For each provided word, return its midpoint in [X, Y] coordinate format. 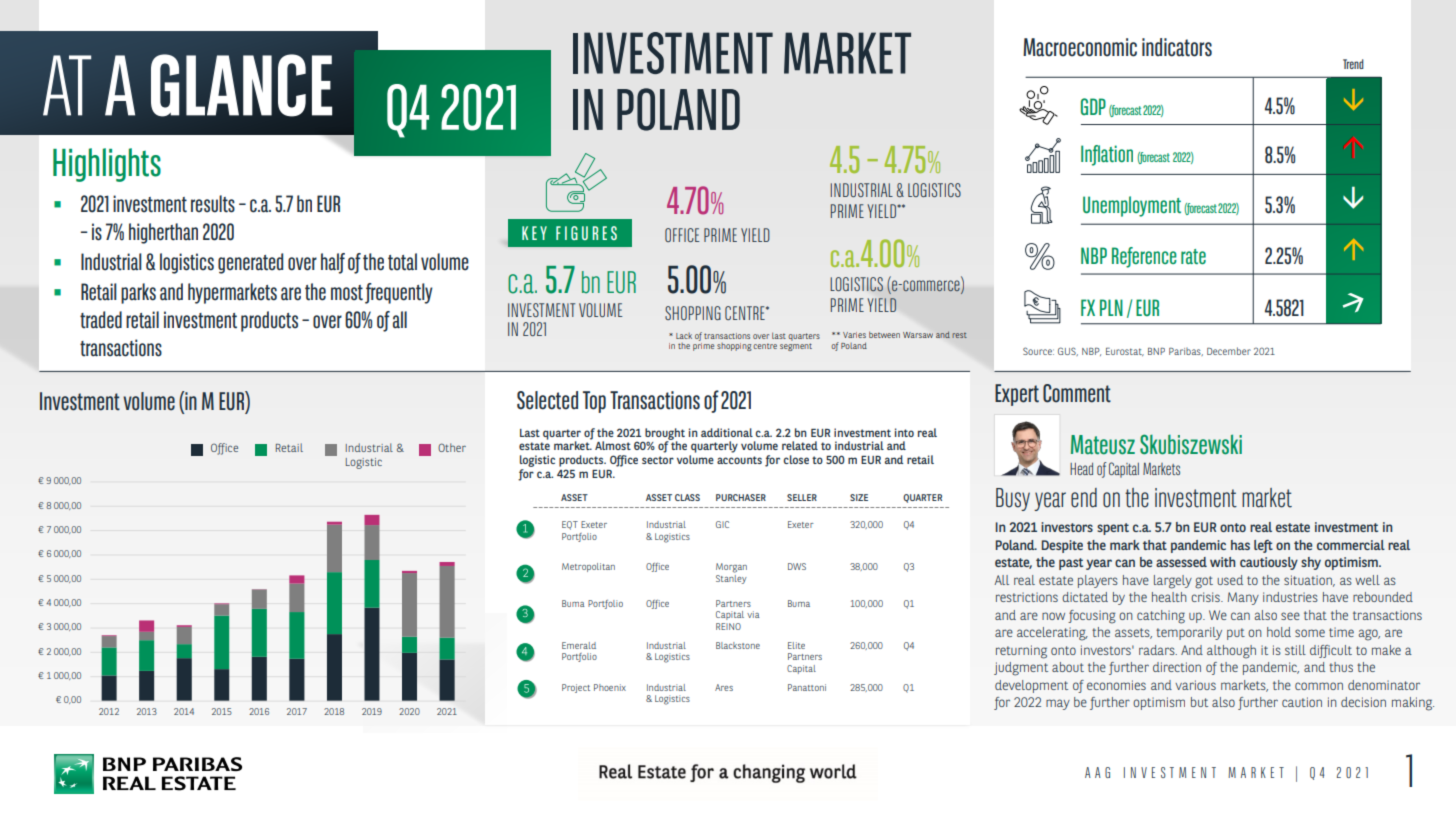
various [1195, 685]
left [1263, 546]
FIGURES [586, 233]
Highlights [107, 165]
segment [796, 347]
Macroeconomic [1080, 47]
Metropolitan [588, 567]
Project [576, 688]
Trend [1353, 64]
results [213, 204]
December [1229, 351]
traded [101, 320]
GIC [722, 524]
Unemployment [1132, 206]
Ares [724, 687]
